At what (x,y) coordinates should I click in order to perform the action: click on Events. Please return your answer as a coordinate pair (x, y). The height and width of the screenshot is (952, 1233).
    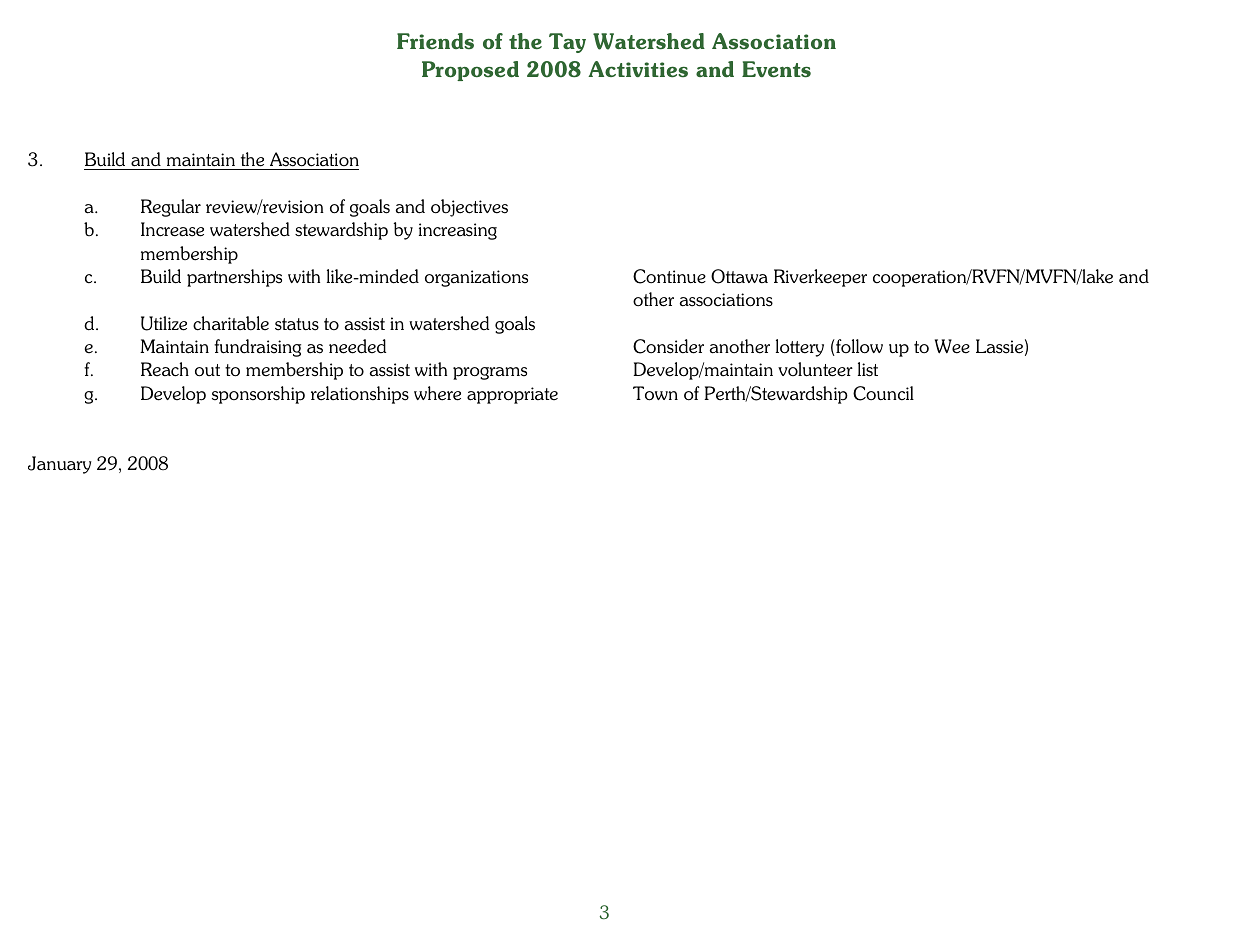
    Looking at the image, I should click on (776, 69).
